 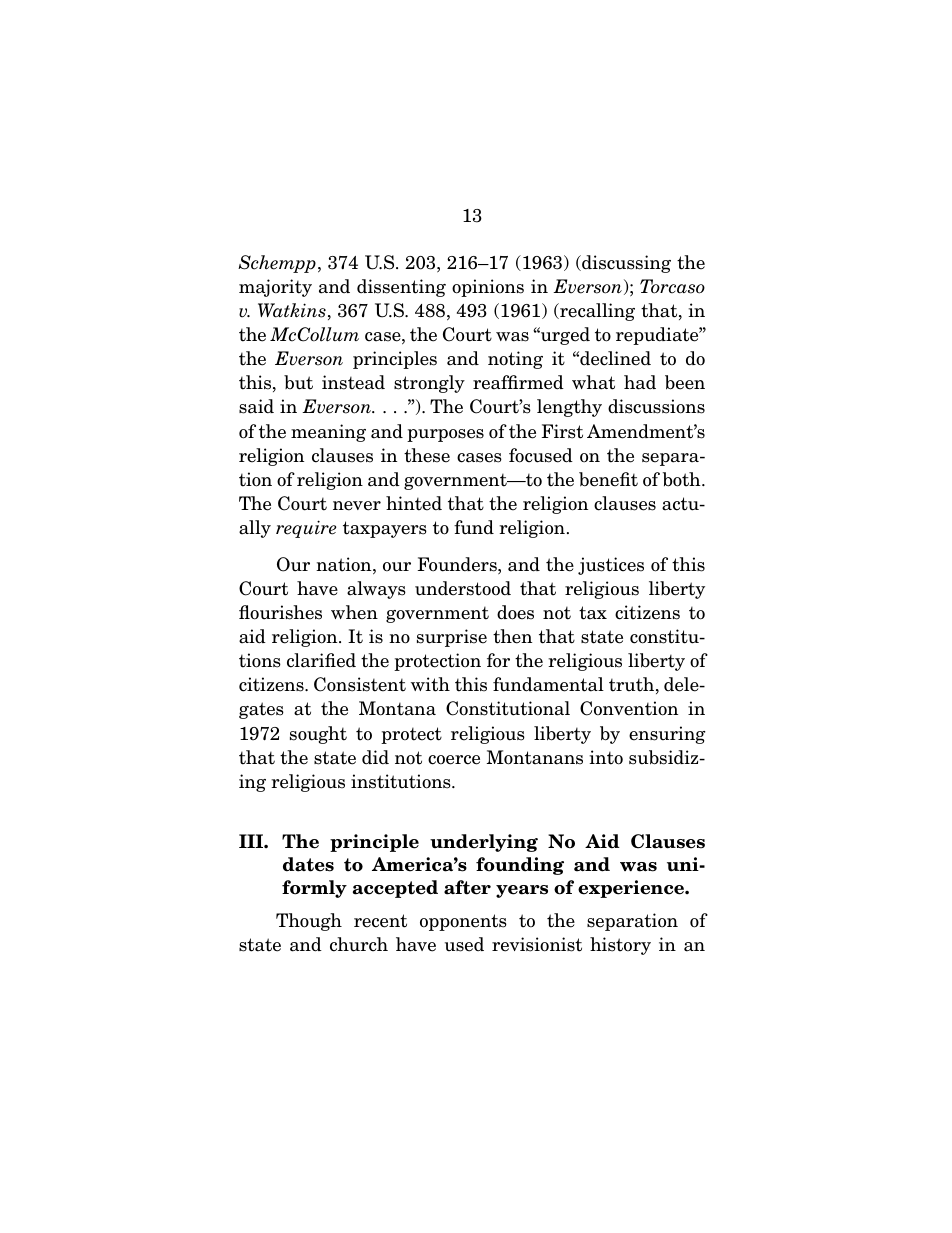 What do you see at coordinates (625, 264) in the screenshot?
I see `discussing` at bounding box center [625, 264].
